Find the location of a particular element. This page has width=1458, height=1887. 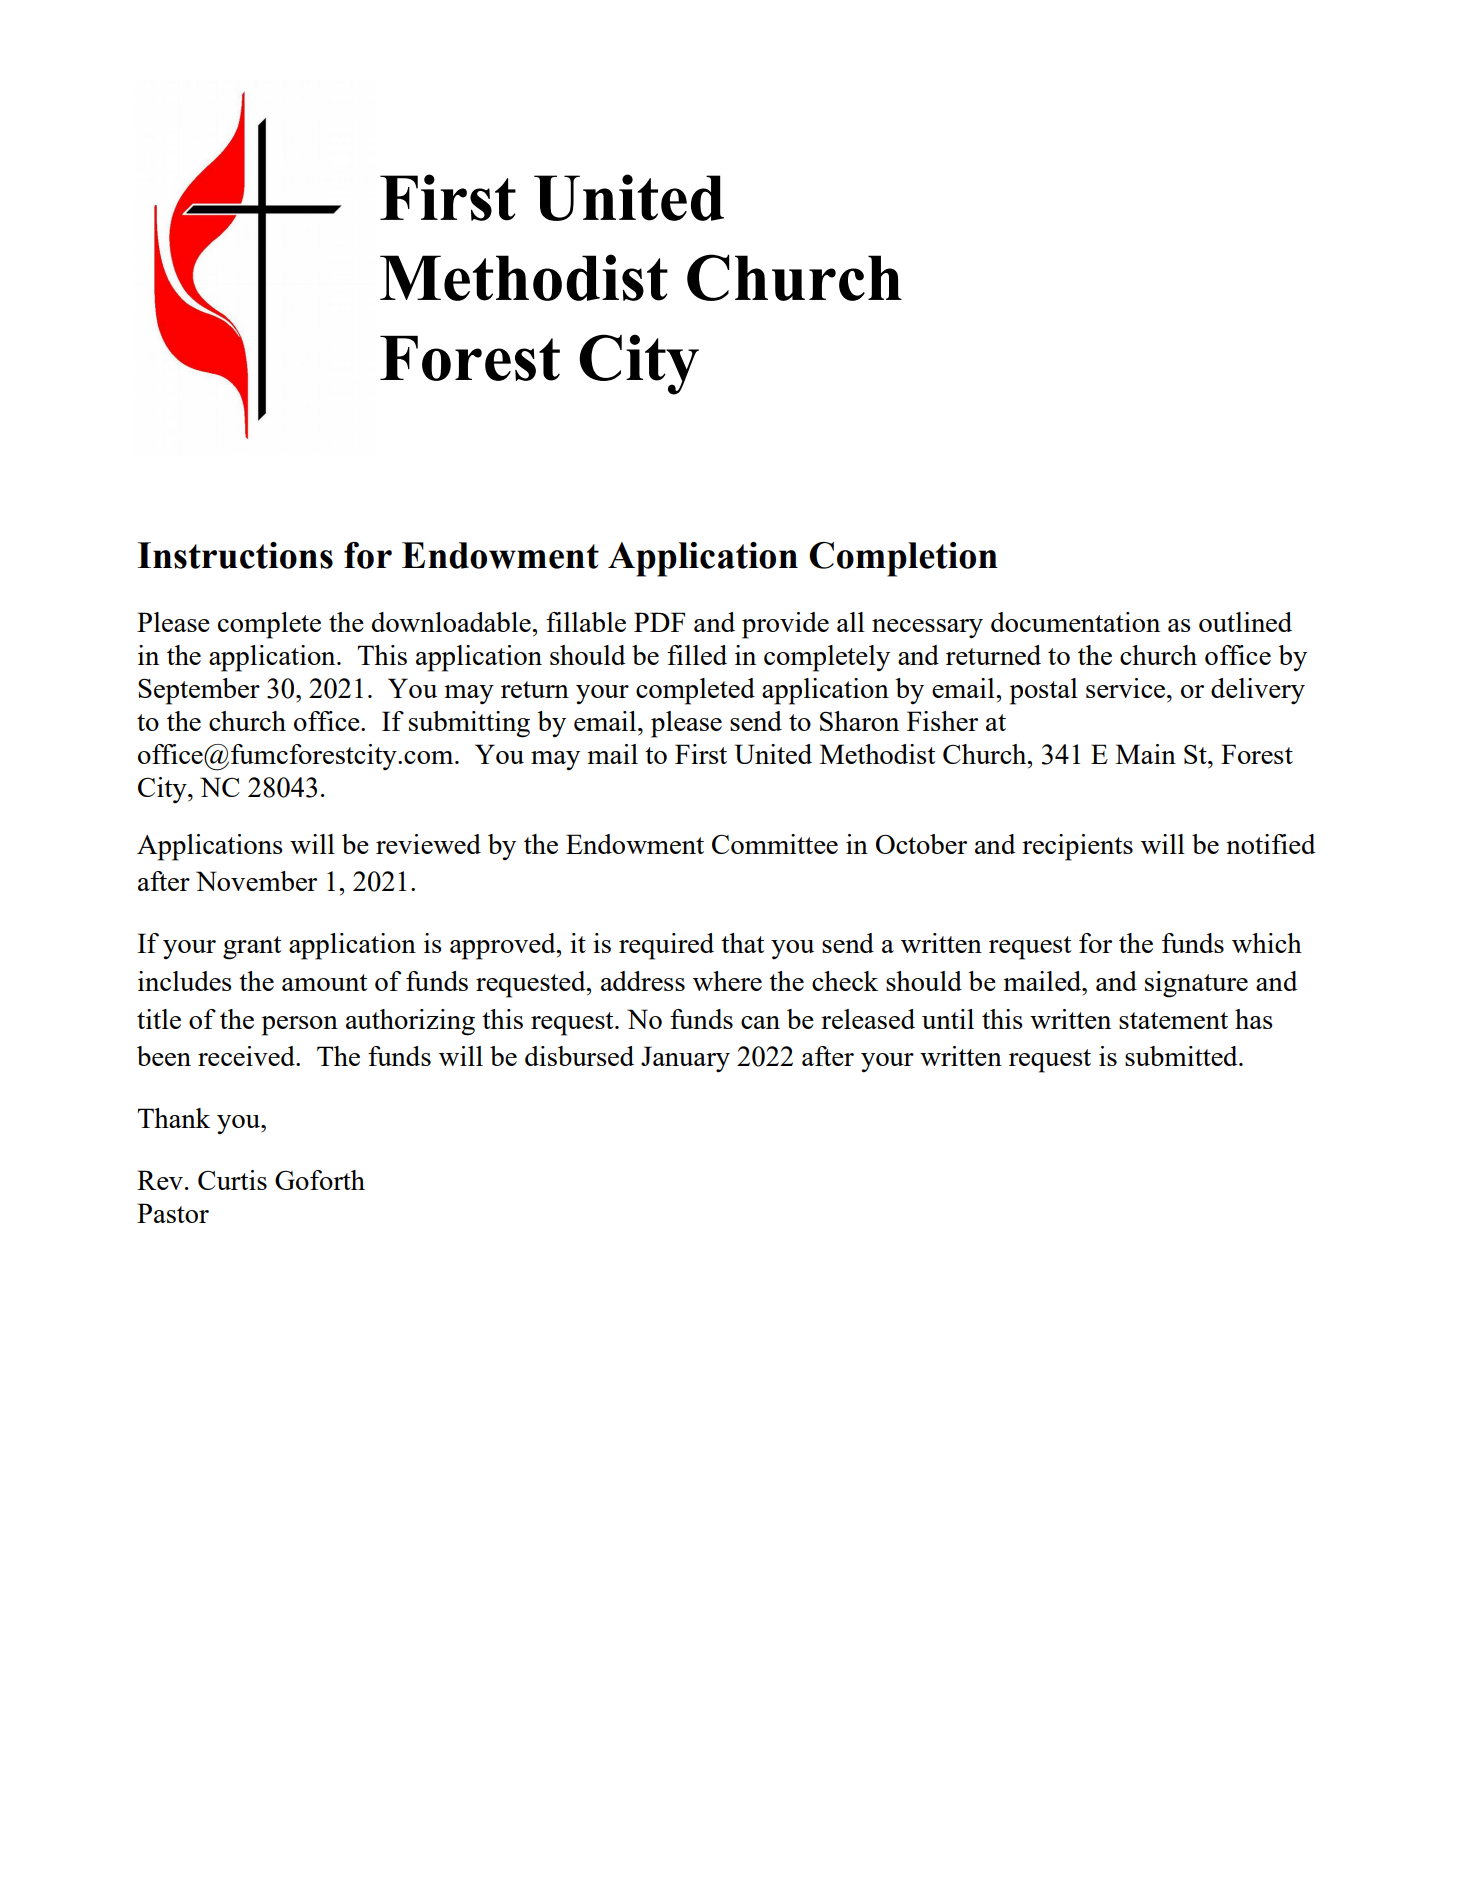

submitted is located at coordinates (1182, 1056).
